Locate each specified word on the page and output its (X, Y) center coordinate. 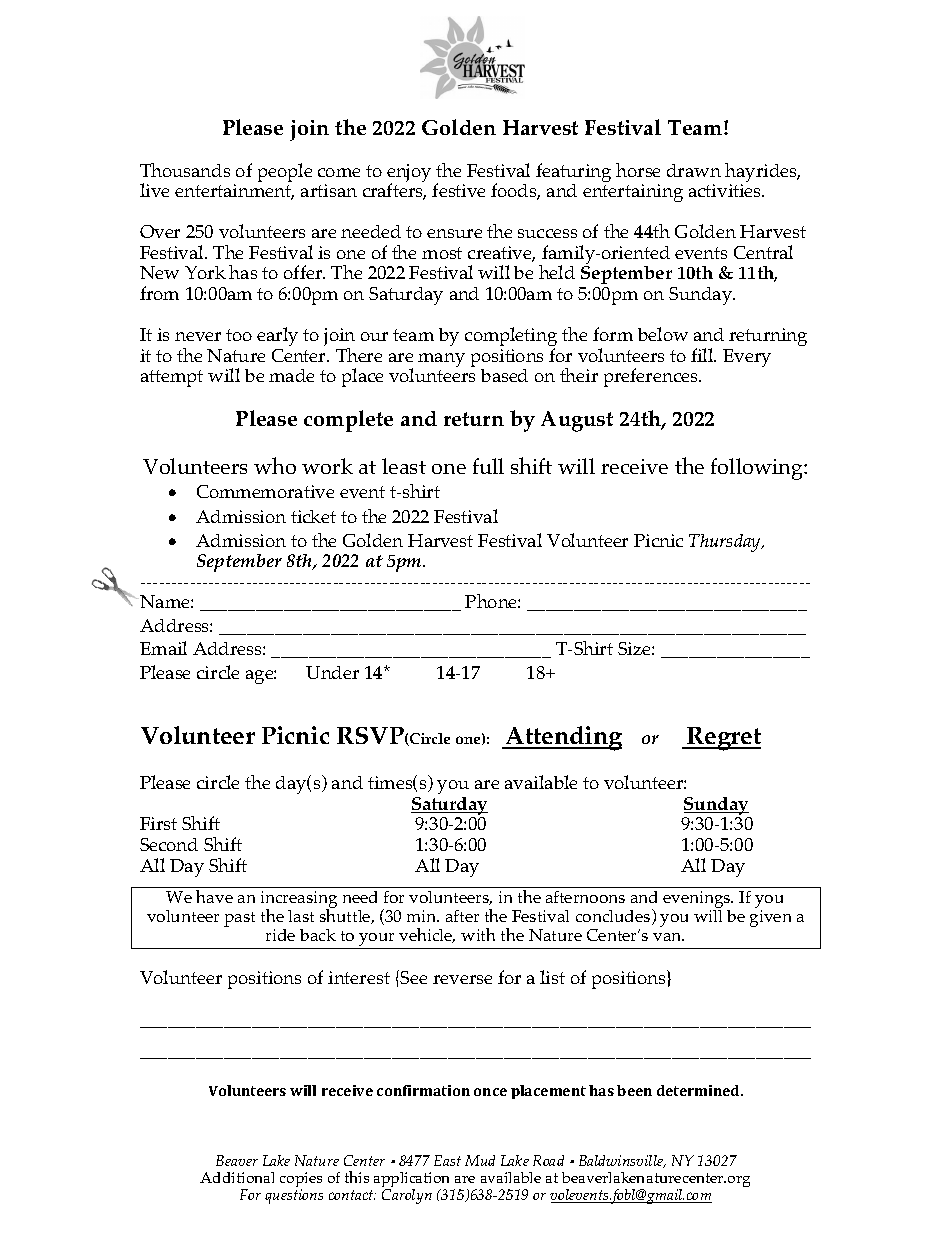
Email (163, 648)
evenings (698, 901)
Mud (480, 1160)
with (478, 934)
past (239, 919)
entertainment (234, 192)
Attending (563, 738)
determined (699, 1090)
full (488, 466)
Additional (237, 1177)
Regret (723, 739)
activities (726, 190)
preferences (652, 377)
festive (458, 190)
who (275, 465)
